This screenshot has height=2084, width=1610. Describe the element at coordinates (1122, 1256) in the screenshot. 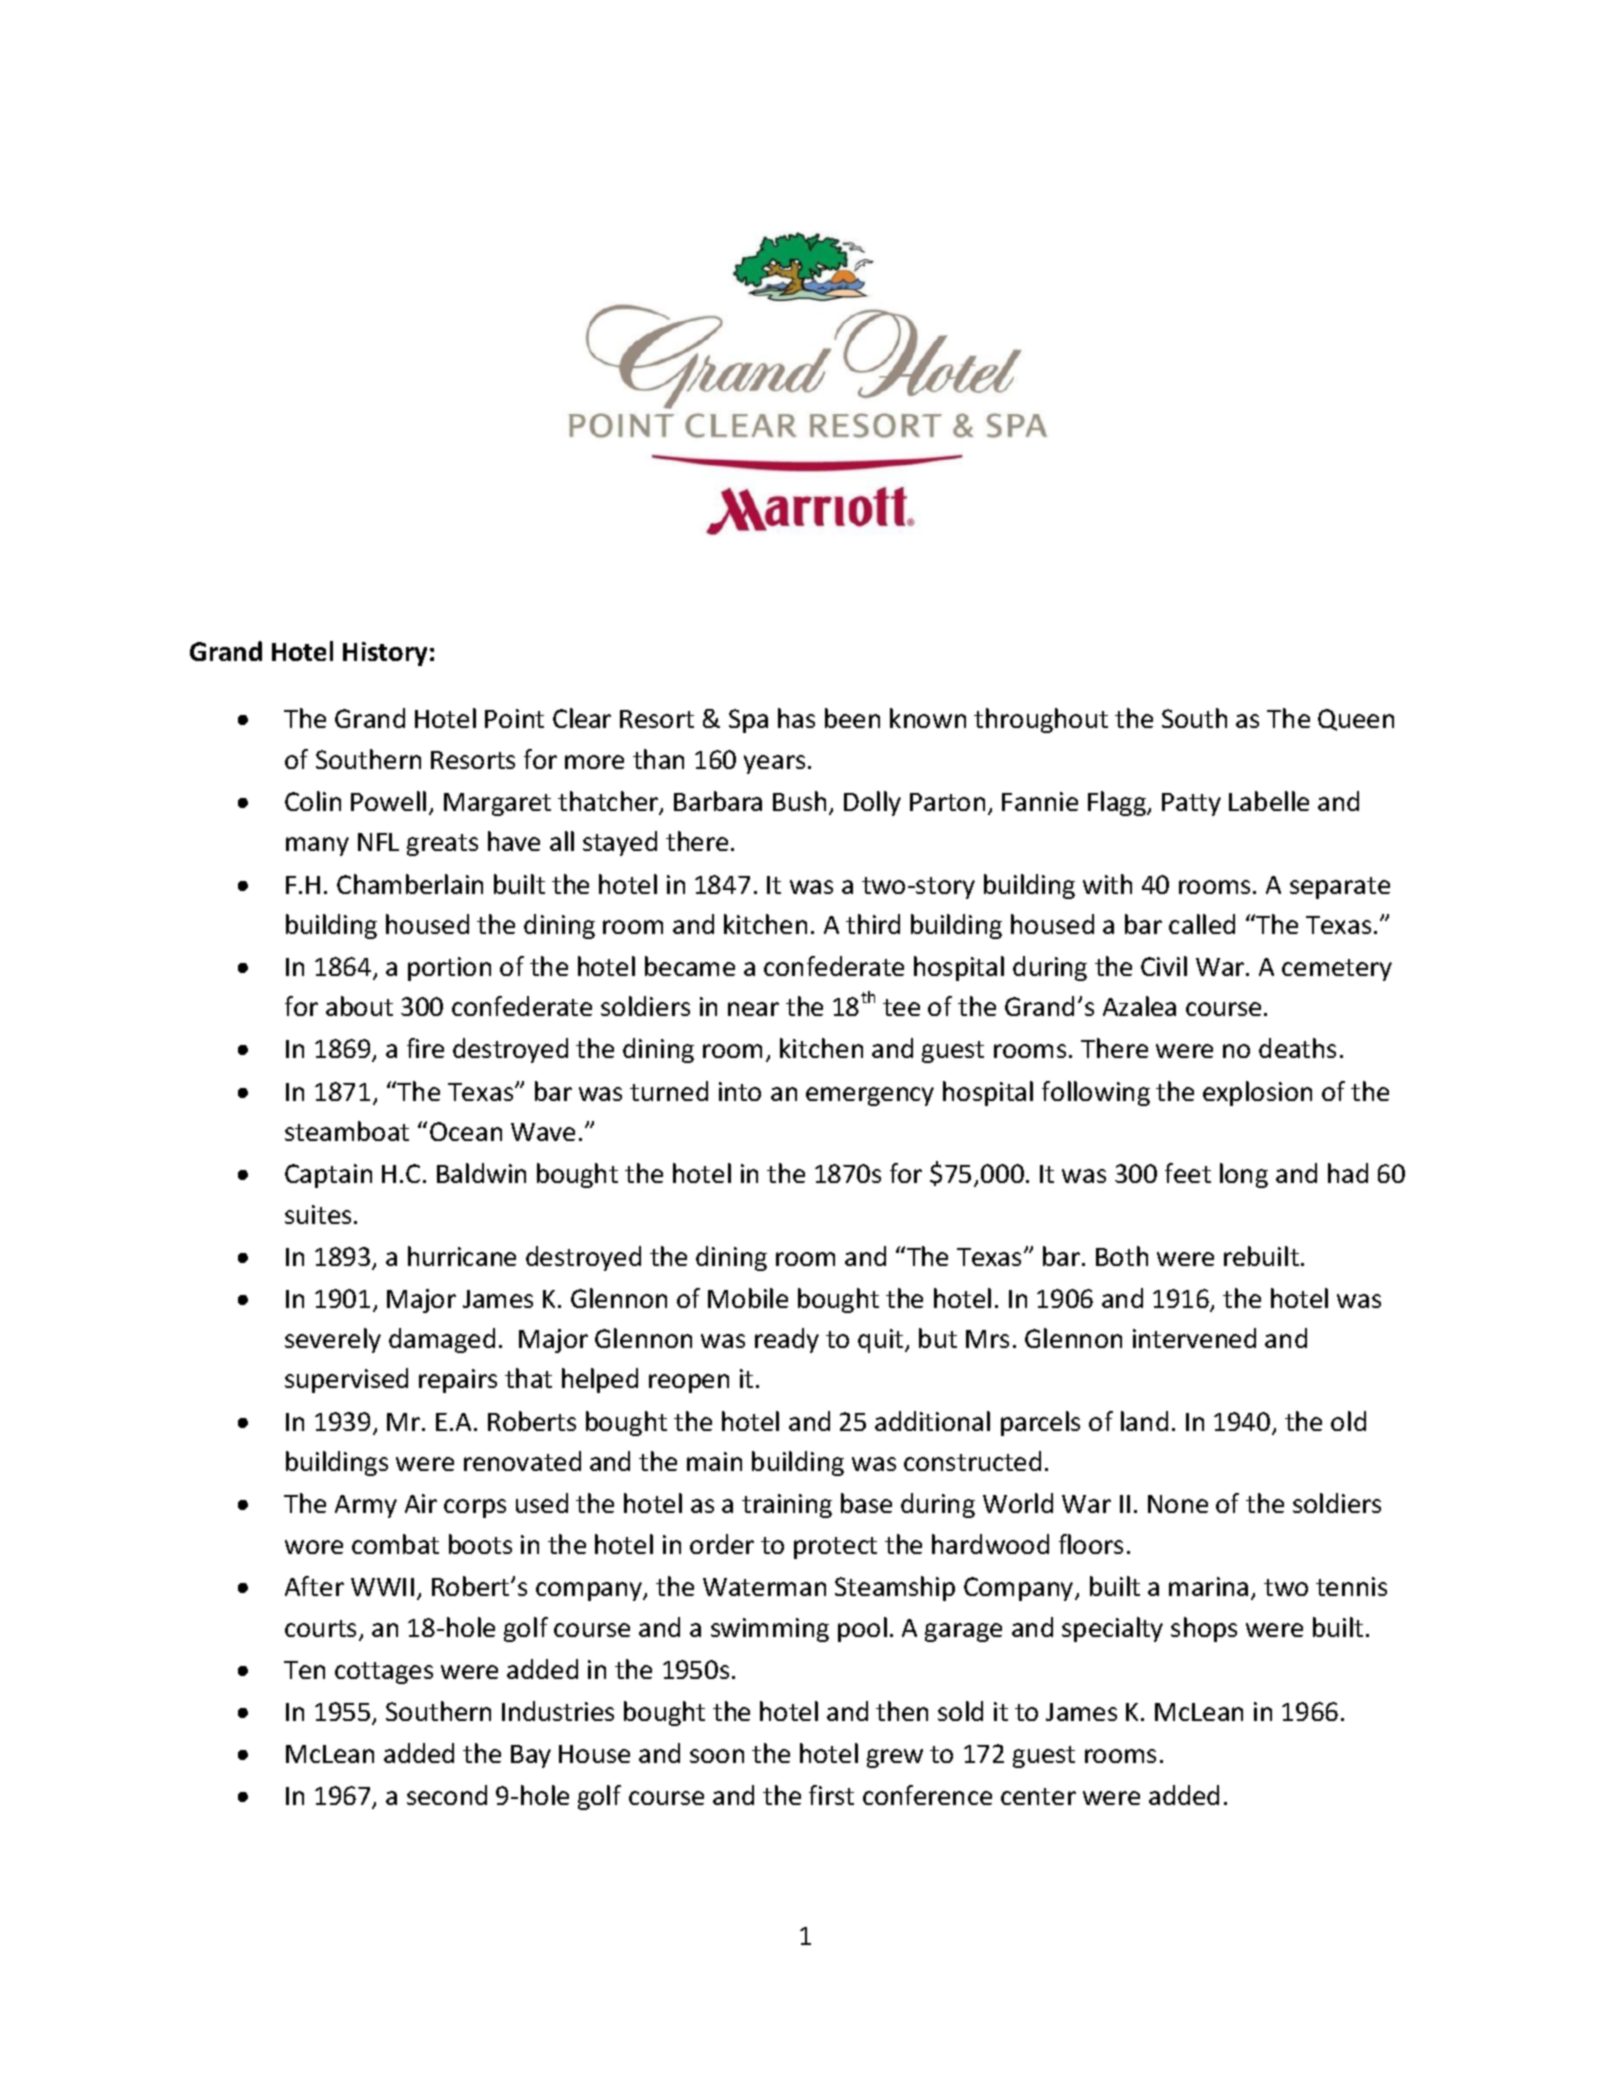

I see `Both` at that location.
